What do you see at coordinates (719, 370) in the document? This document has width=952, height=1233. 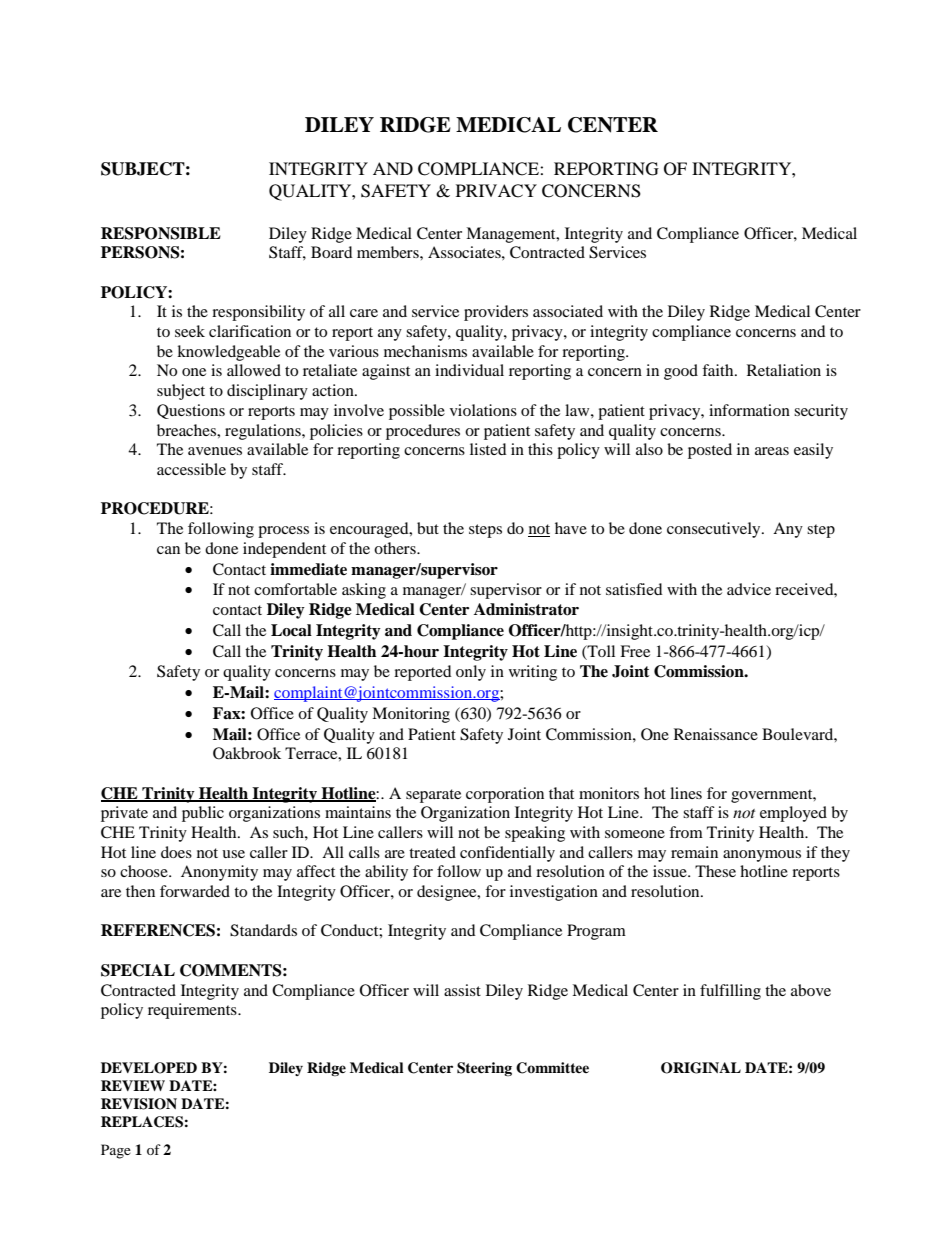 I see `faith` at bounding box center [719, 370].
